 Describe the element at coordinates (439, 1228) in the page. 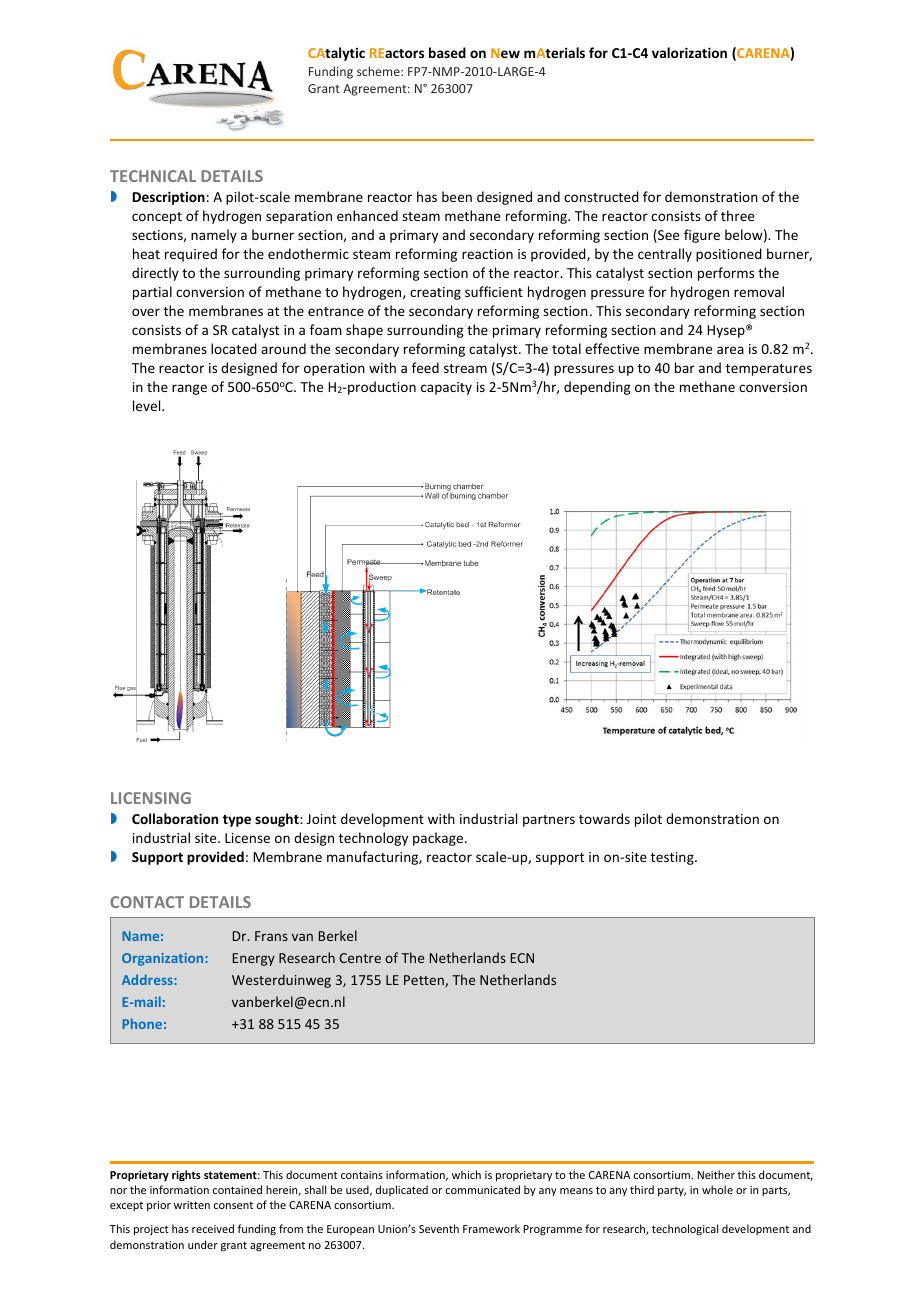

I see `Seventh` at that location.
